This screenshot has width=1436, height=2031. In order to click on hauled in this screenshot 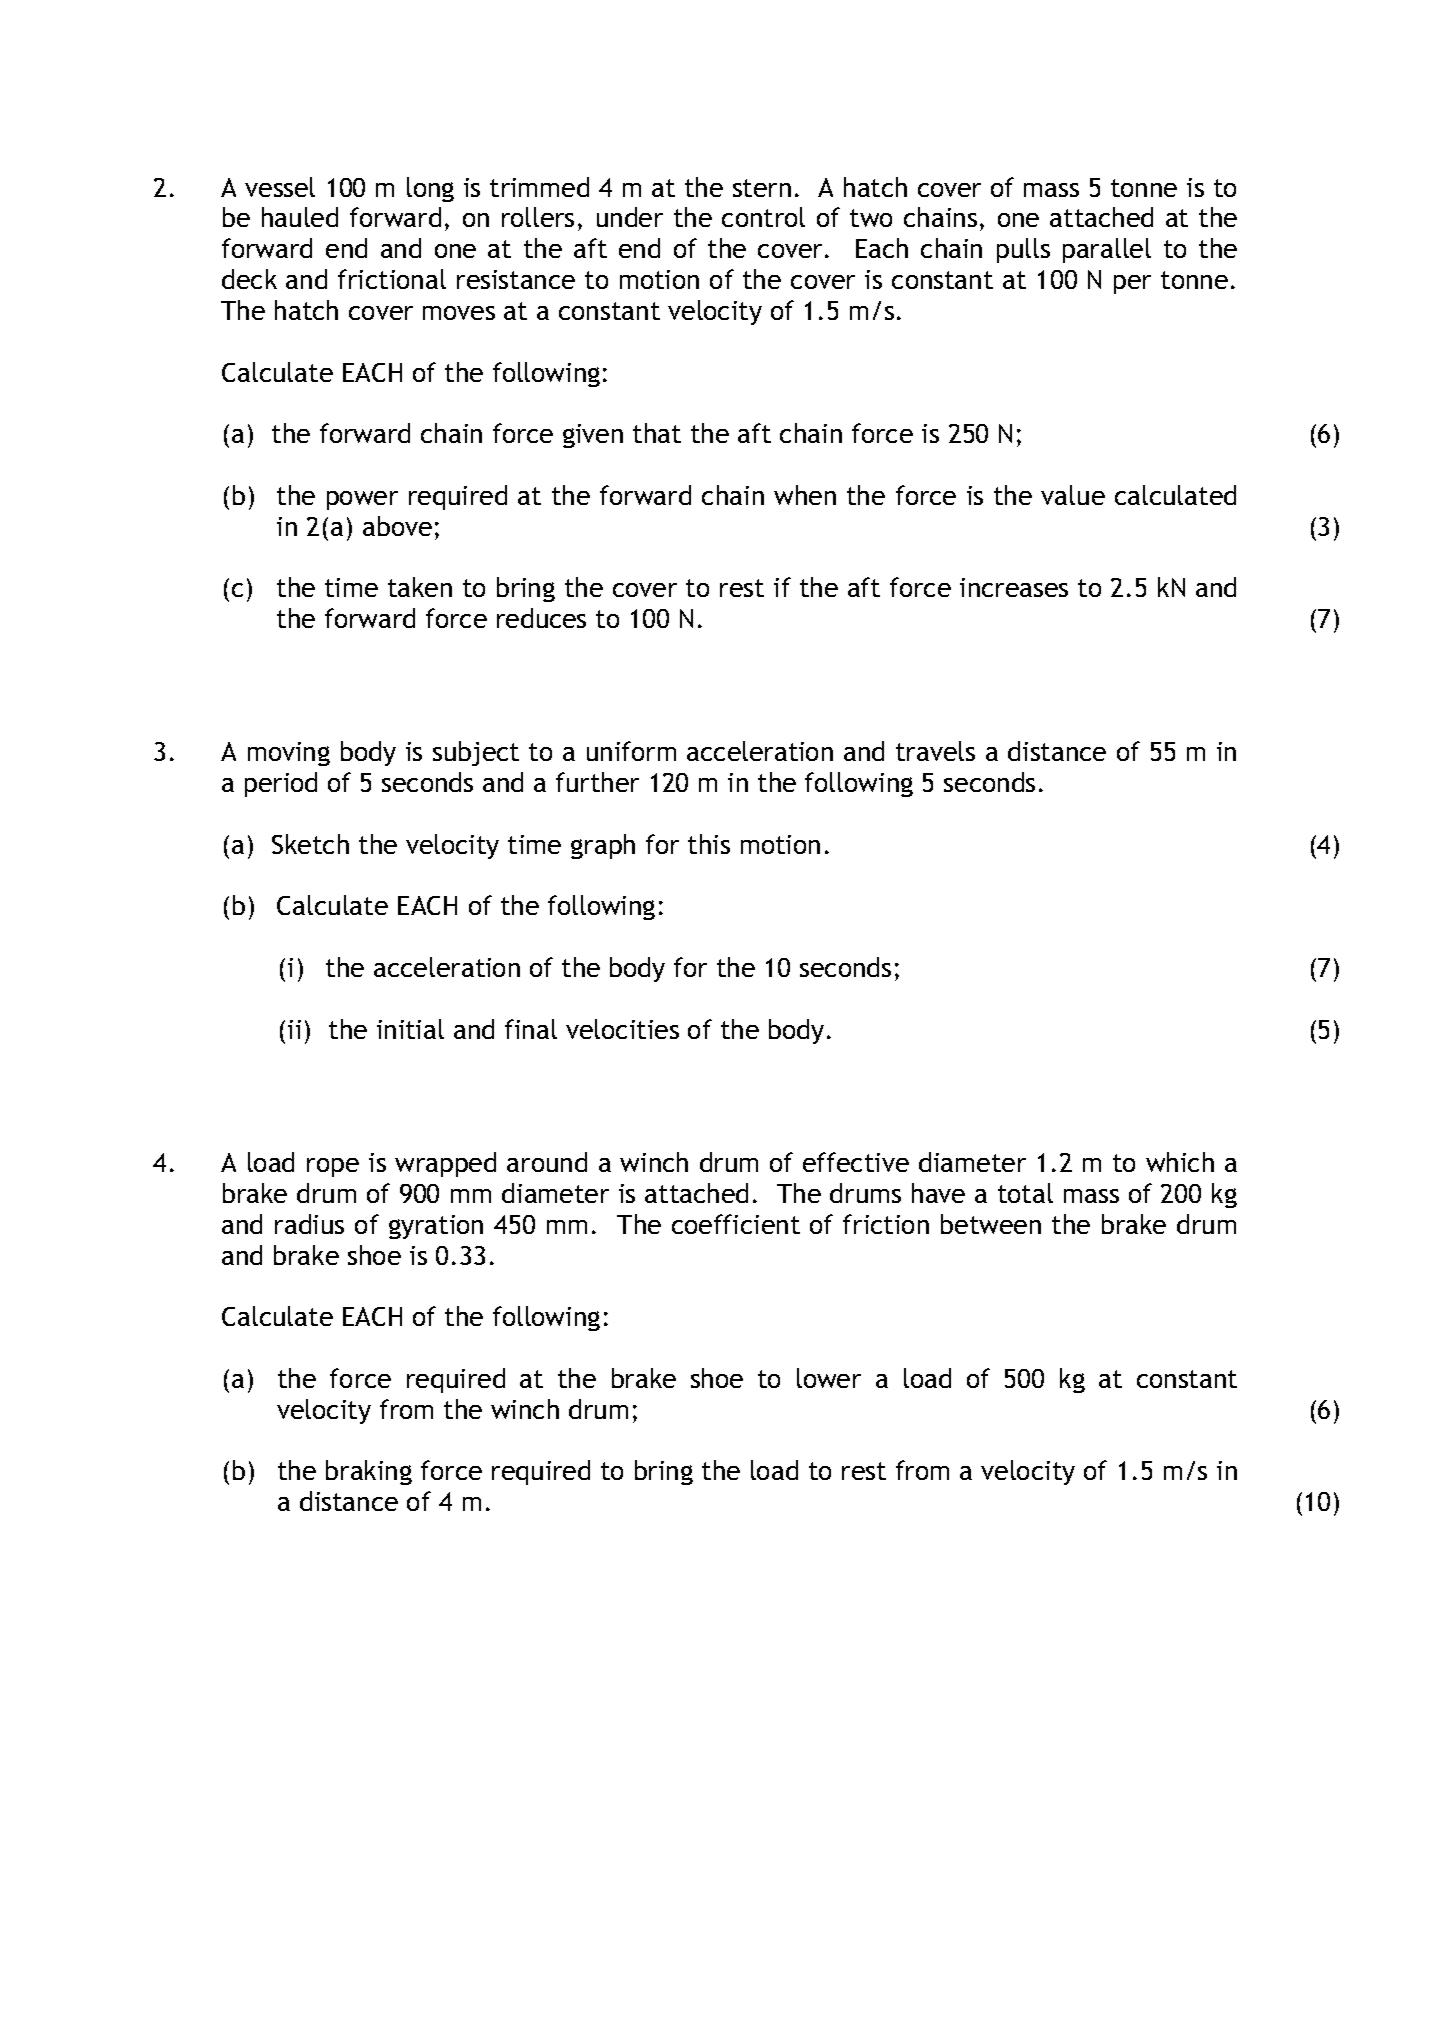, I will do `click(300, 217)`.
